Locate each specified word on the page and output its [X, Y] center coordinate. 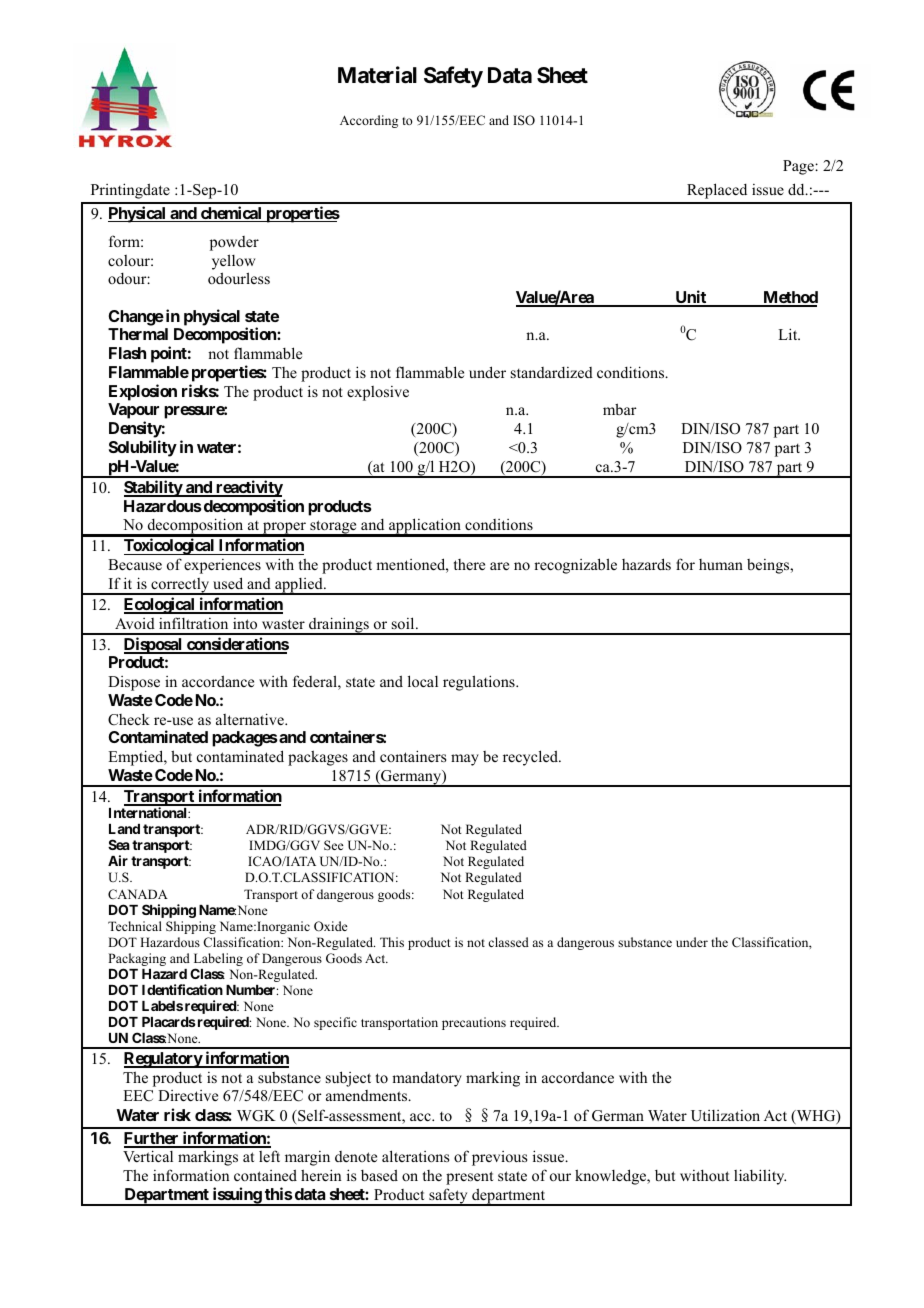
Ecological [160, 605]
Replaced [717, 191]
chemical [231, 214]
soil [404, 623]
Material [377, 75]
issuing [236, 1196]
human [721, 564]
